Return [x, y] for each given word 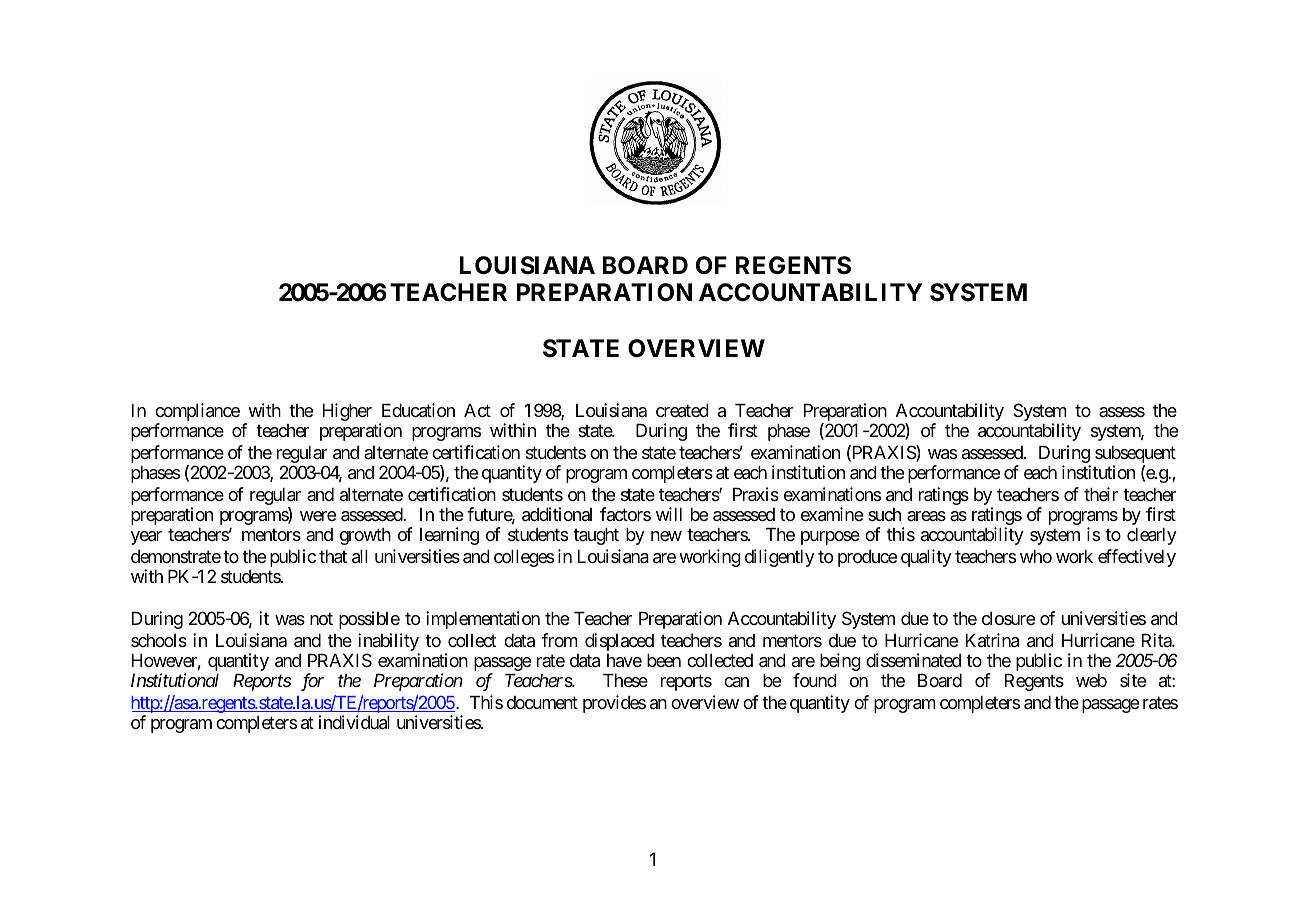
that [333, 557]
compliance [197, 413]
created [682, 411]
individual [354, 722]
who [1036, 556]
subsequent [1135, 456]
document [542, 702]
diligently [780, 558]
